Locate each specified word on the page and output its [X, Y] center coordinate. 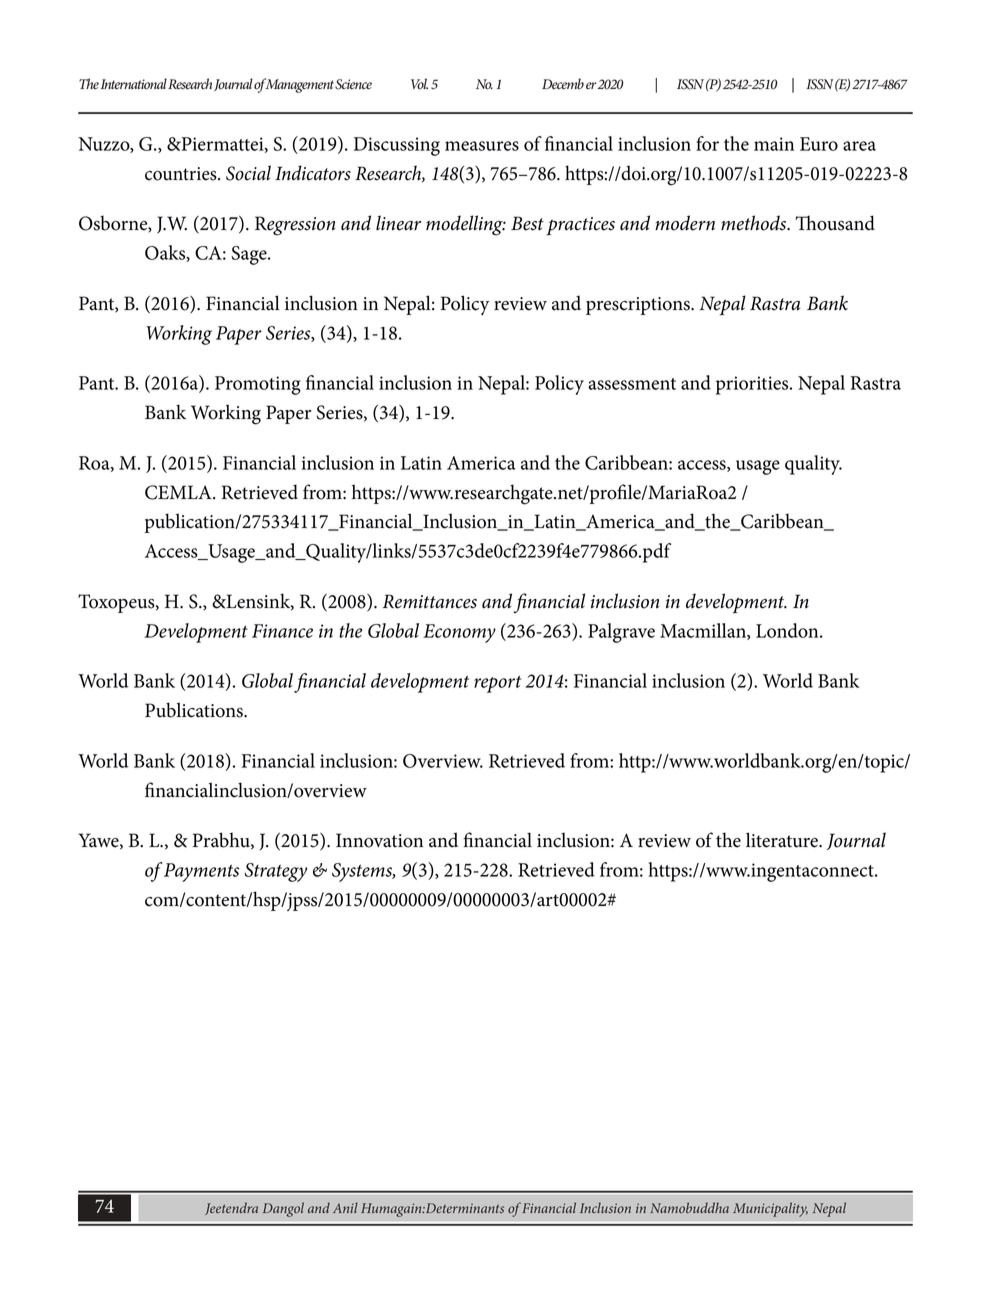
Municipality [770, 1209]
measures [482, 146]
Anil [345, 1207]
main [774, 144]
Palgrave [621, 633]
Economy [459, 633]
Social [248, 173]
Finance [282, 631]
